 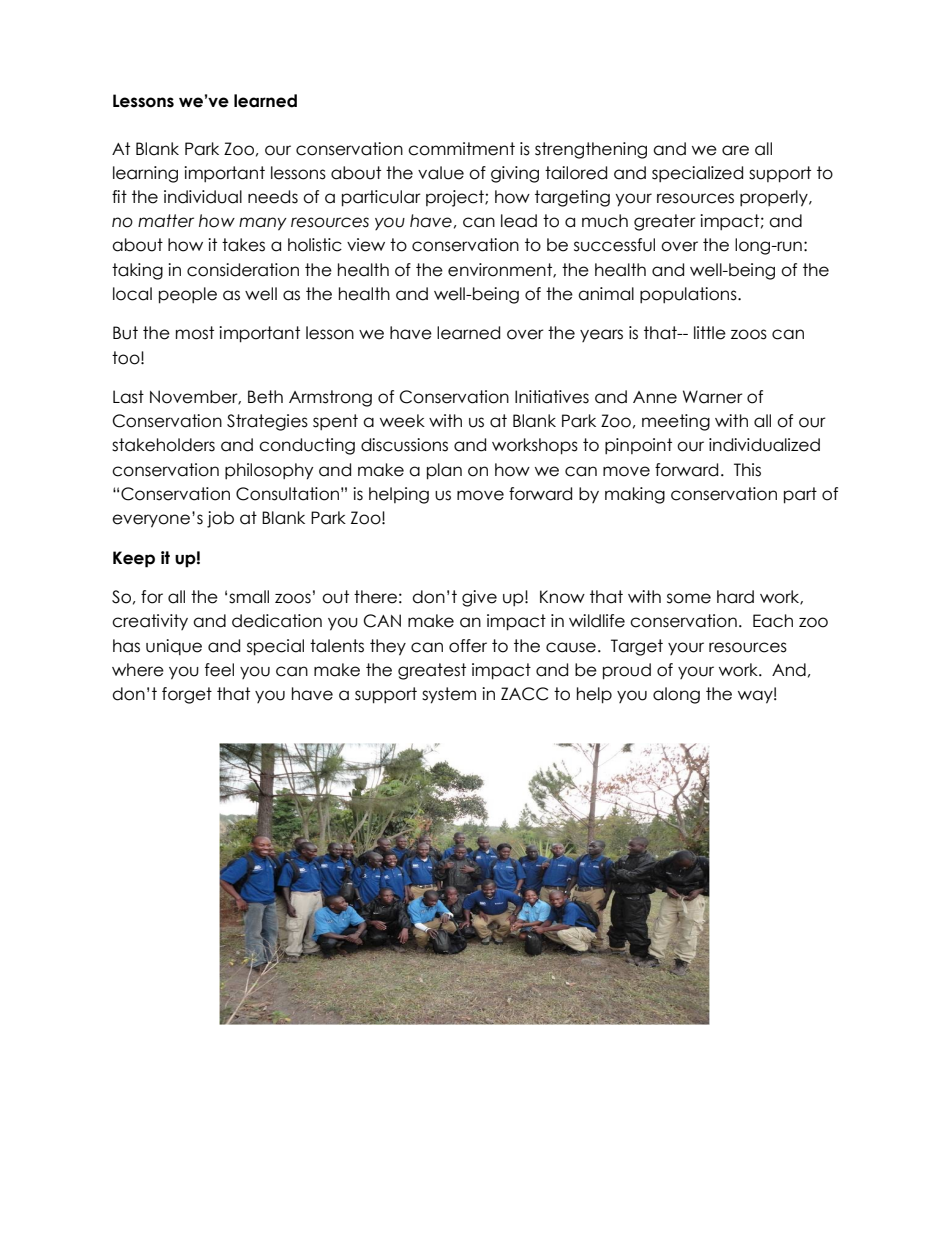 I want to click on week, so click(x=402, y=421).
